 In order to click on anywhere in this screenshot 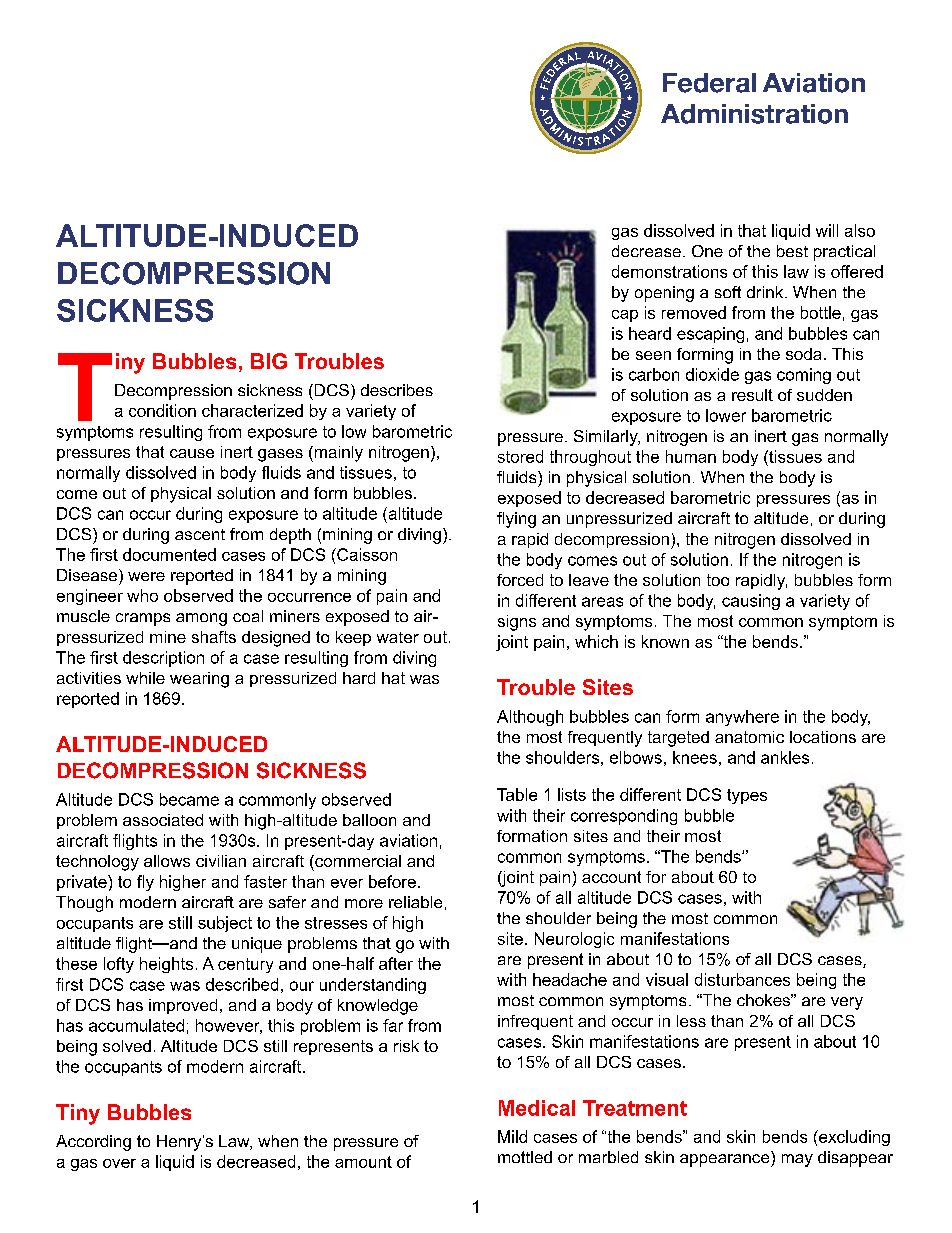, I will do `click(742, 718)`.
